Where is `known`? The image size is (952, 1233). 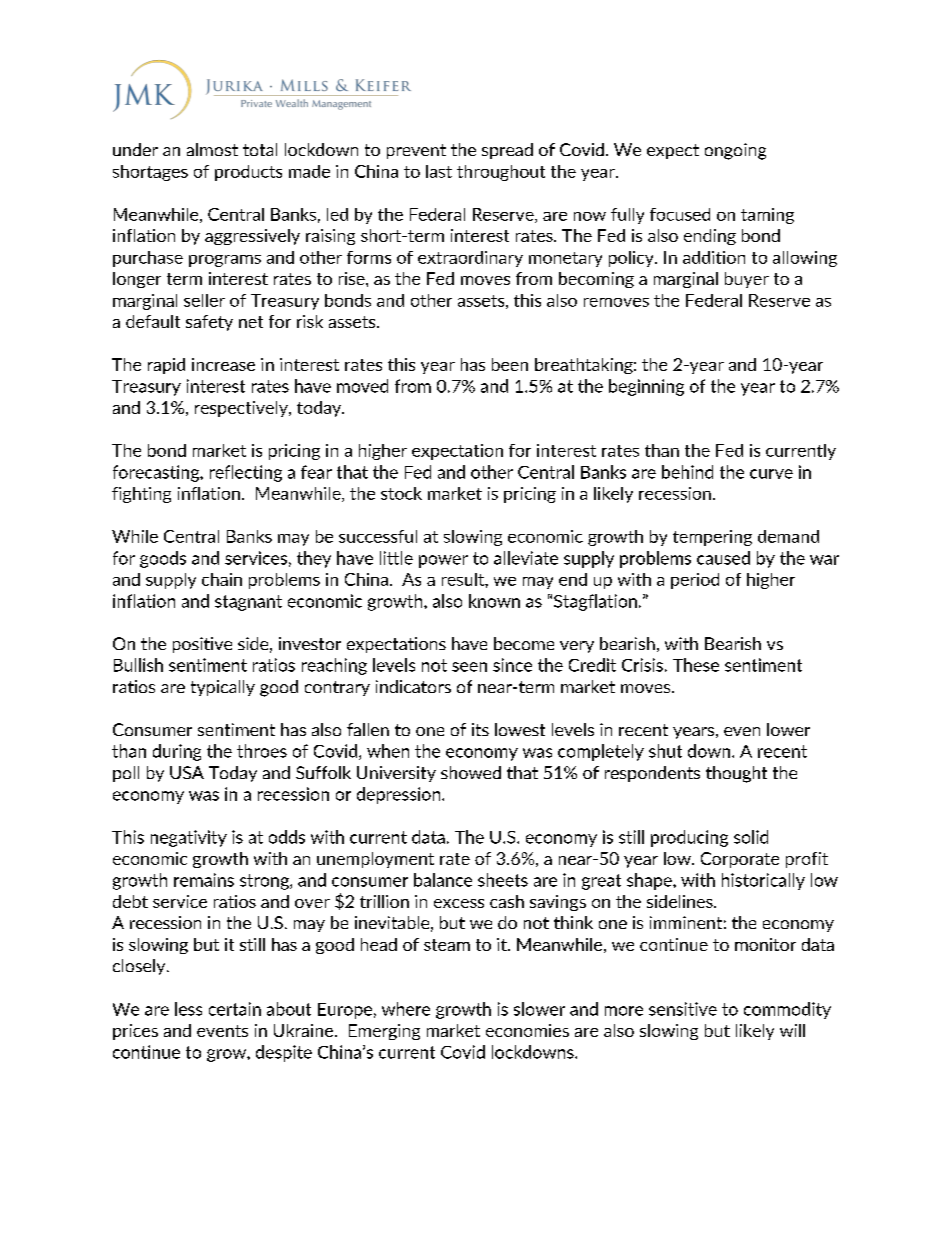
known is located at coordinates (494, 601).
